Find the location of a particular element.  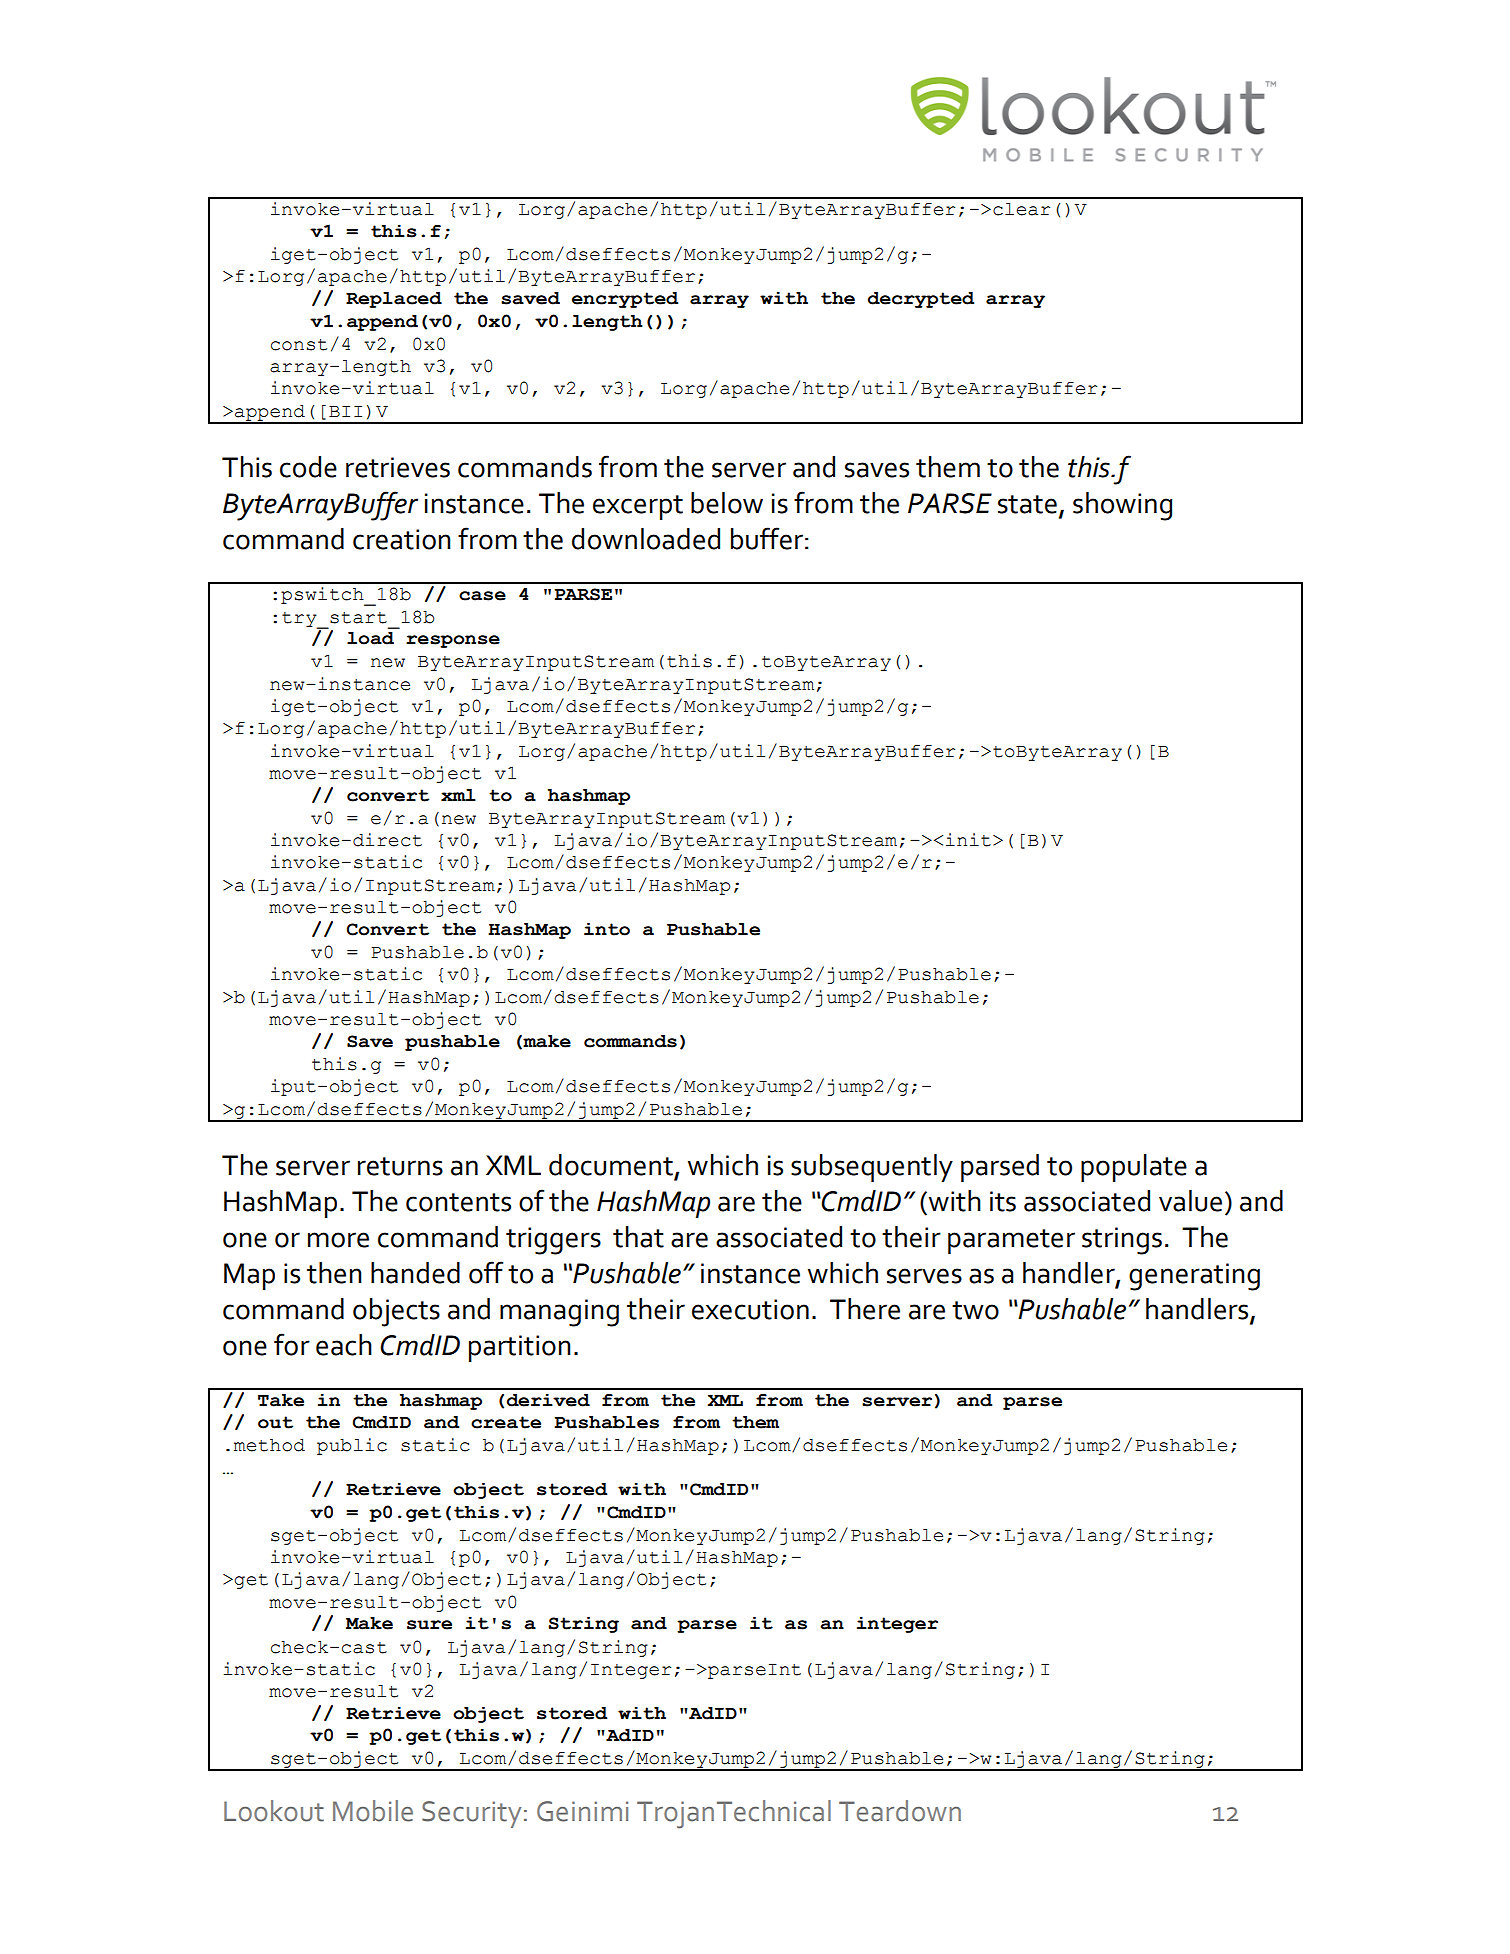

encrypted is located at coordinates (625, 300).
